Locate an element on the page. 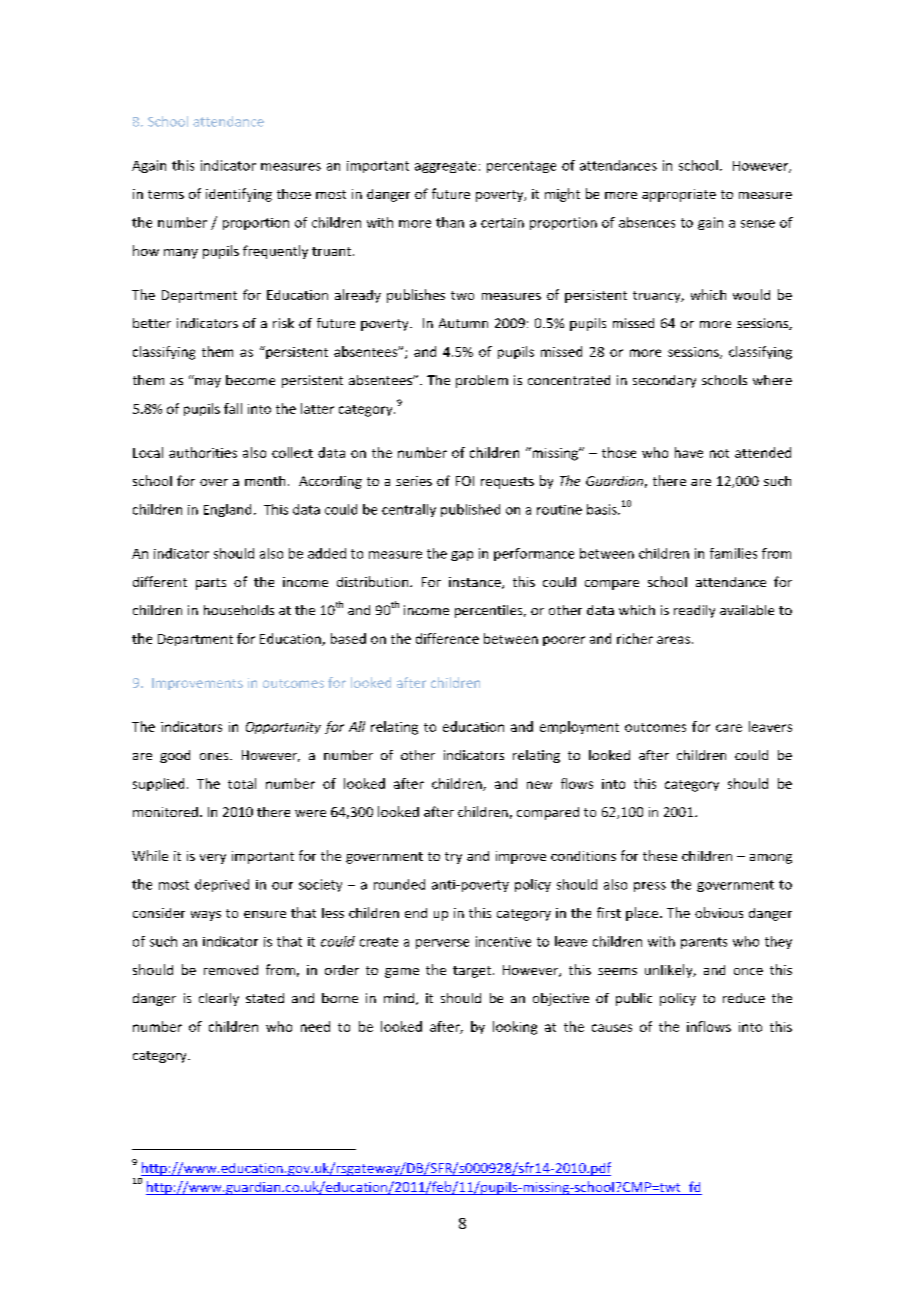 This document has width=924, height=1308. care is located at coordinates (729, 728).
